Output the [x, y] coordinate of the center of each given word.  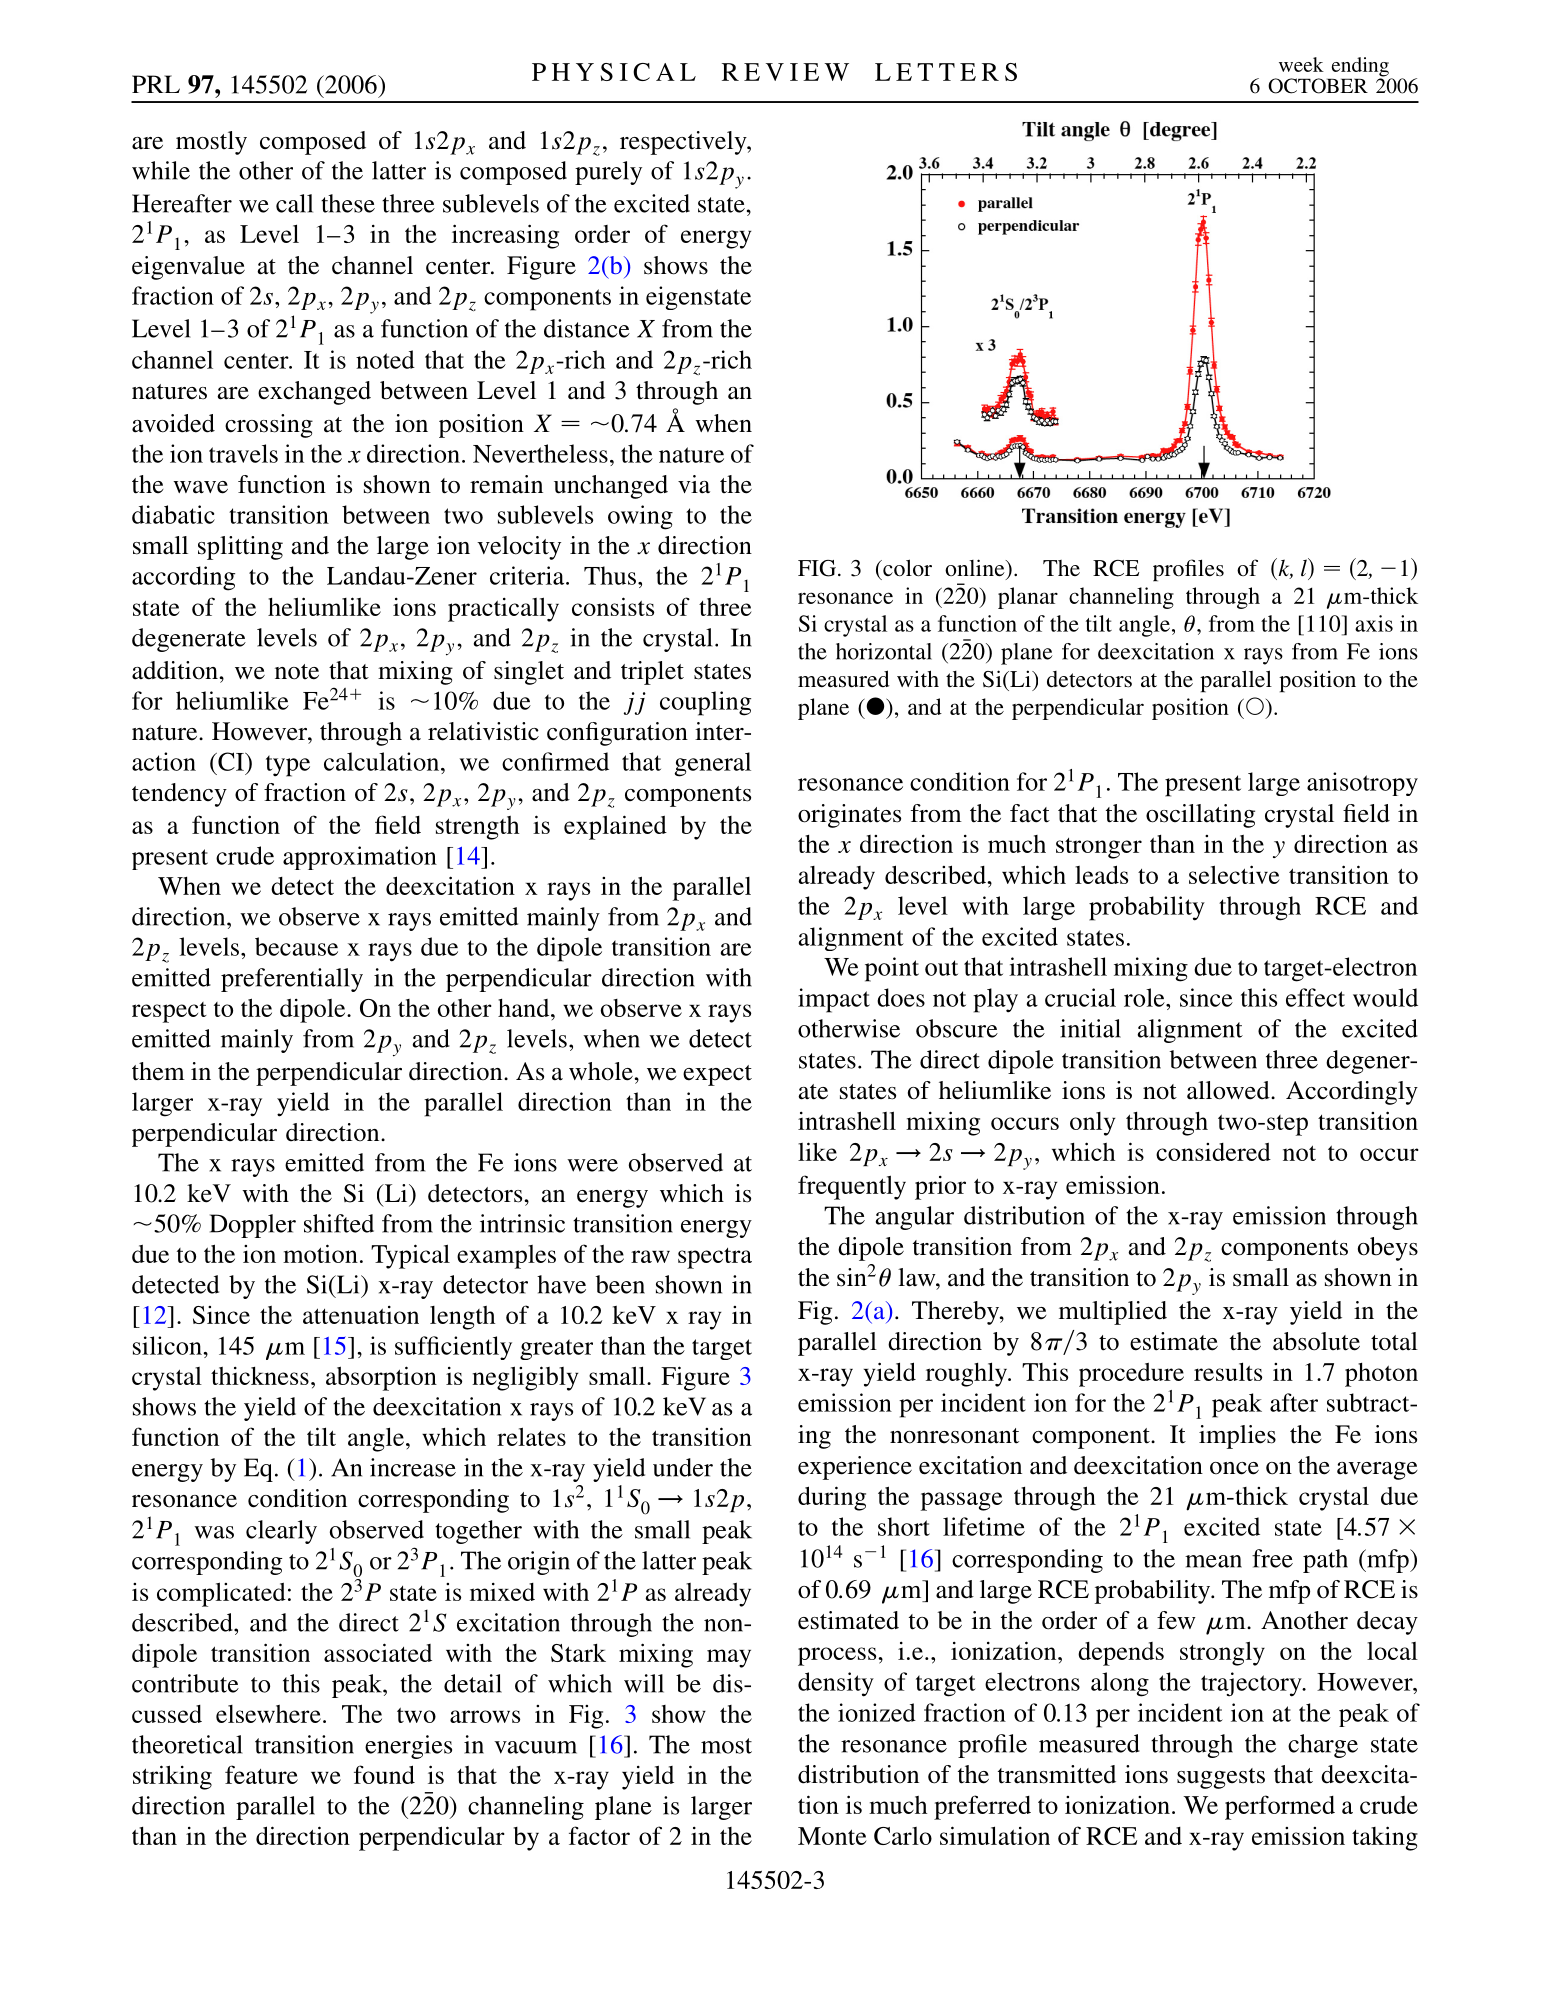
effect [1315, 997]
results [1228, 1371]
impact [834, 1000]
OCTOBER [1318, 86]
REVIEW [785, 72]
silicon [168, 1345]
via [694, 484]
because [296, 946]
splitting [240, 548]
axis [1374, 623]
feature [261, 1774]
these [348, 203]
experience [855, 1468]
